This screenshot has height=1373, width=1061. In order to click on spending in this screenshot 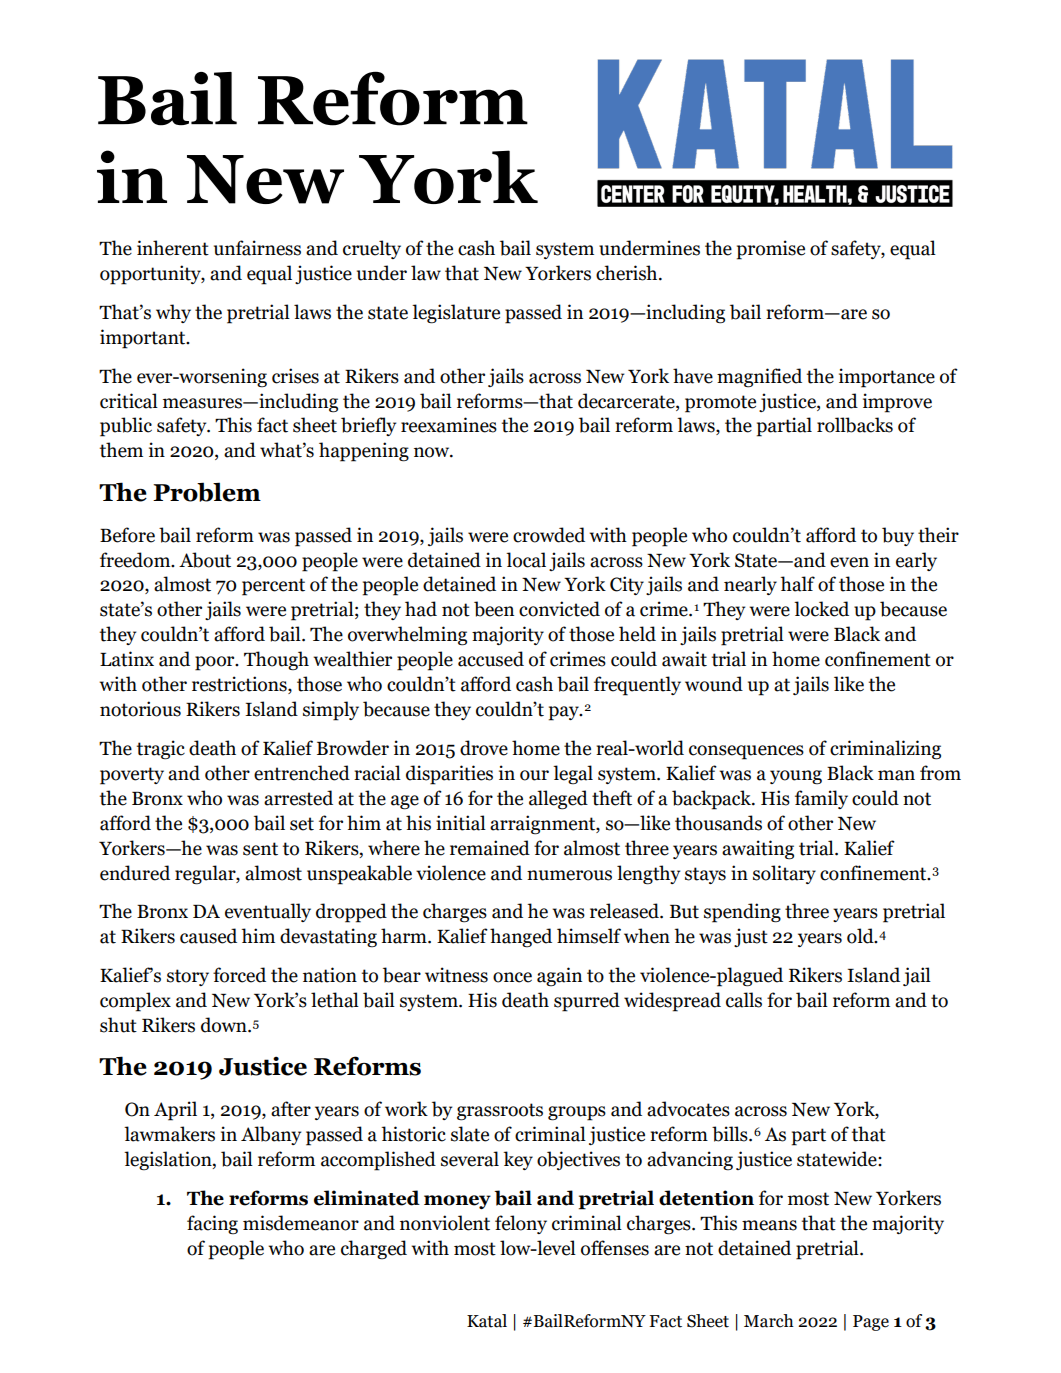, I will do `click(742, 913)`.
